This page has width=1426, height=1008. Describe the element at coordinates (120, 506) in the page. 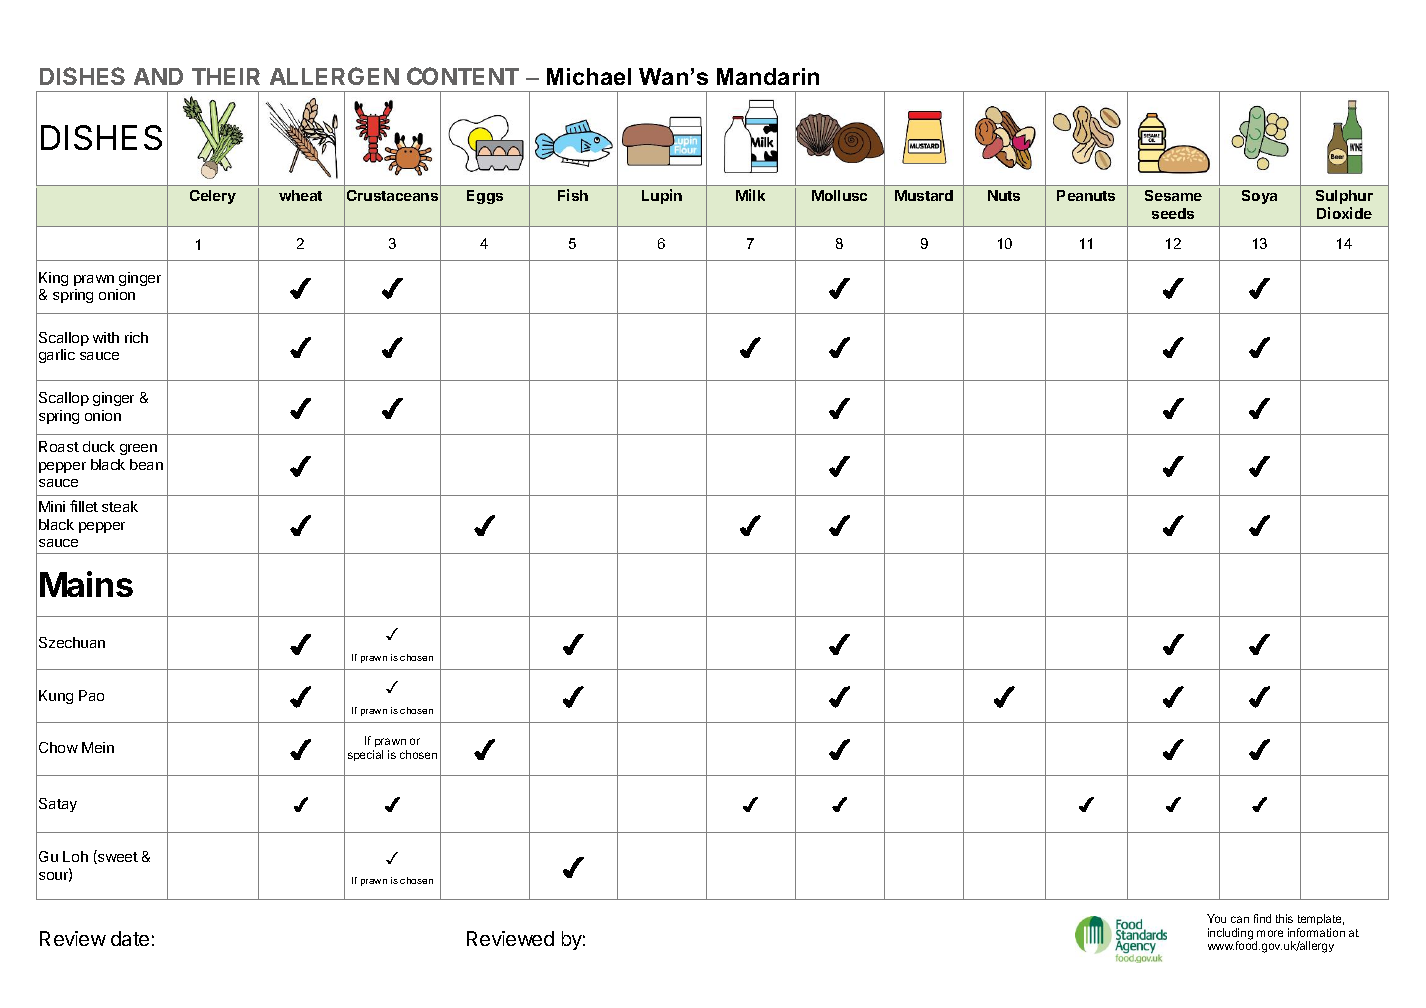

I see `steak` at that location.
